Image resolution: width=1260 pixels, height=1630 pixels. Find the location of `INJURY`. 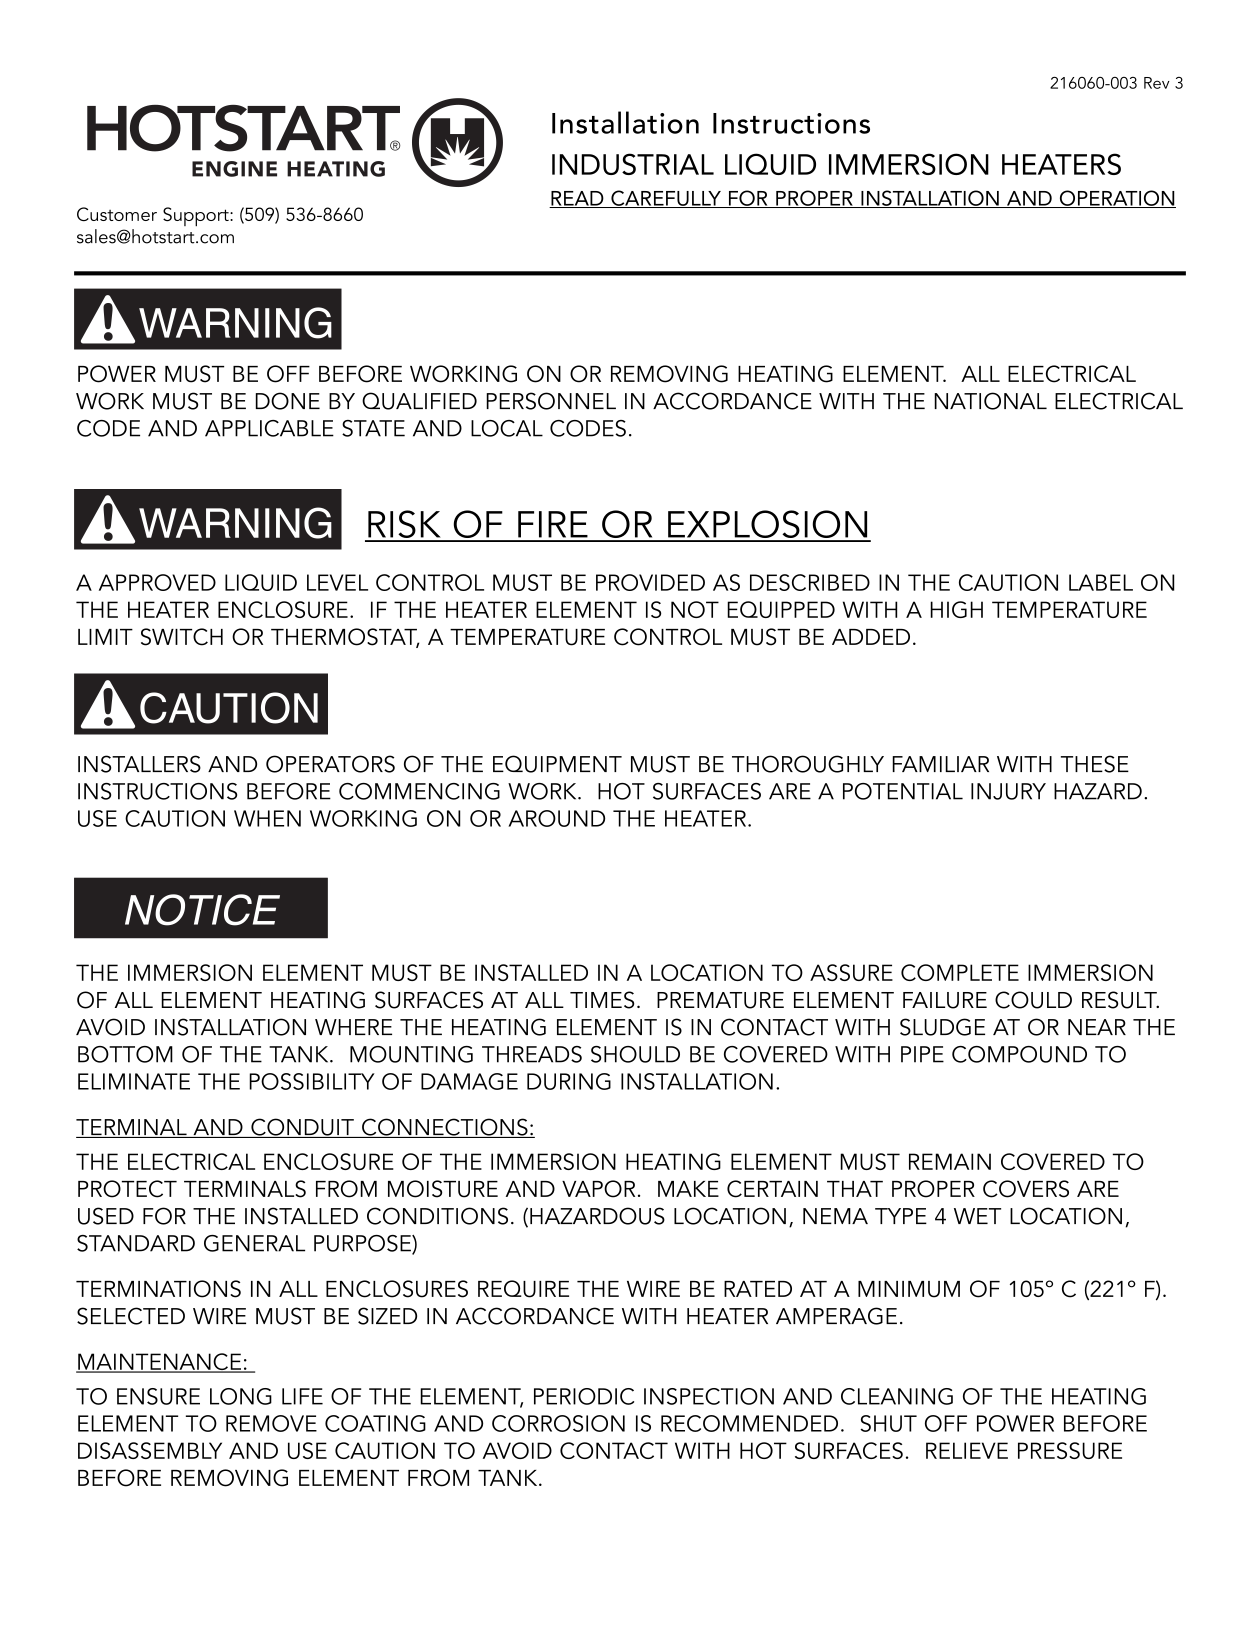

INJURY is located at coordinates (1008, 791).
